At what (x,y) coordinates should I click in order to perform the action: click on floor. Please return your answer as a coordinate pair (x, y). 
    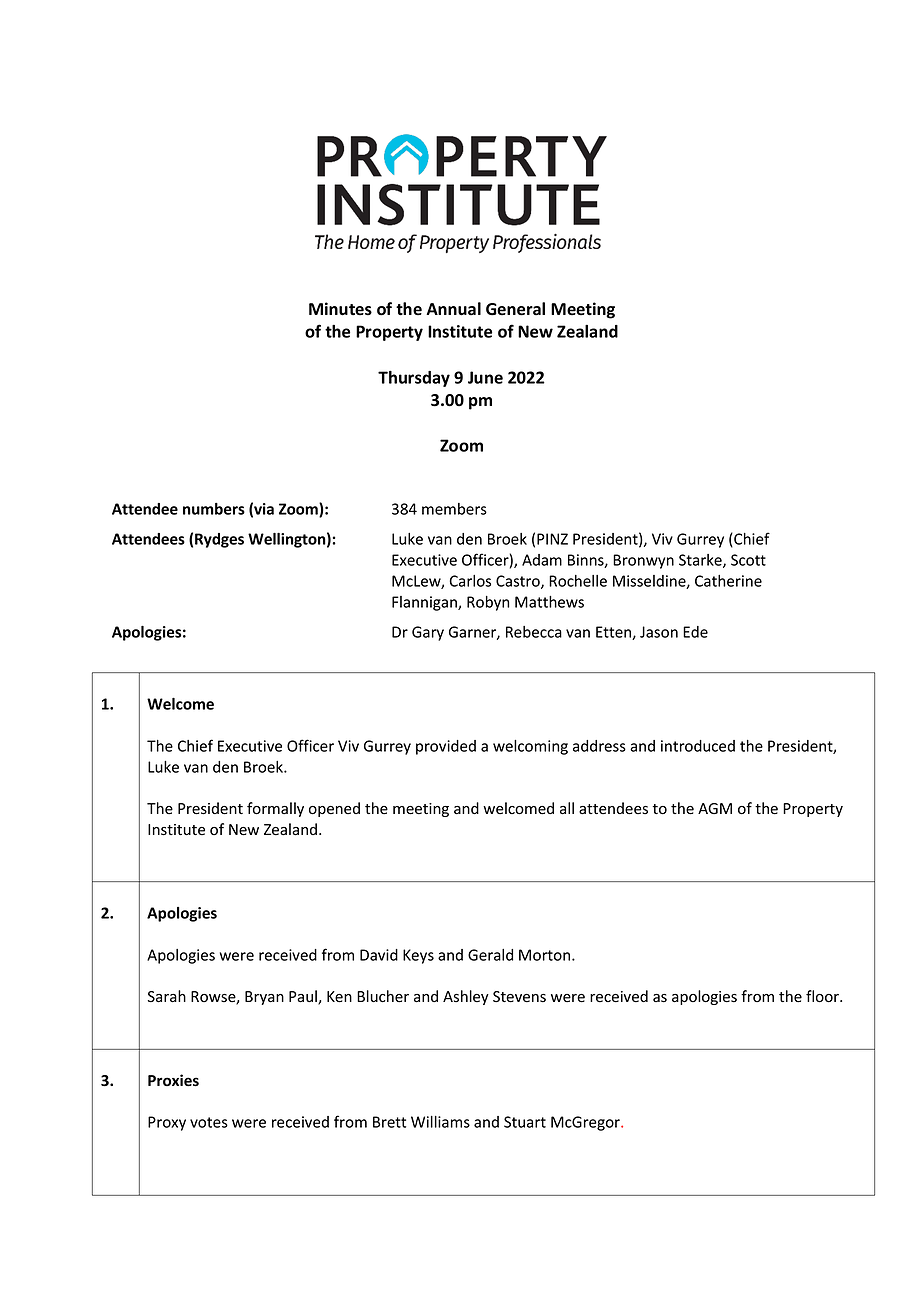
    Looking at the image, I should click on (823, 996).
